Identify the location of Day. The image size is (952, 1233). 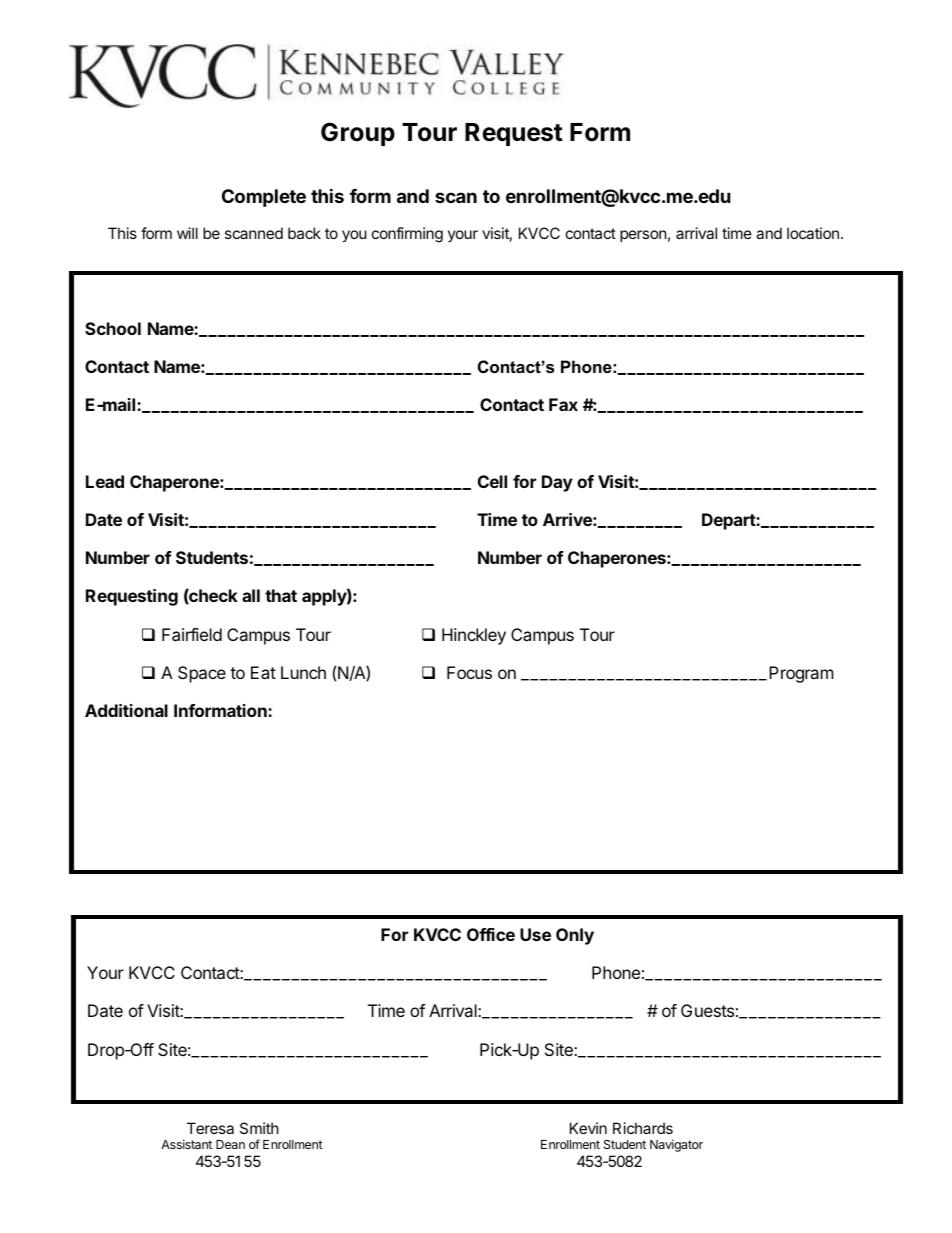
(557, 483).
